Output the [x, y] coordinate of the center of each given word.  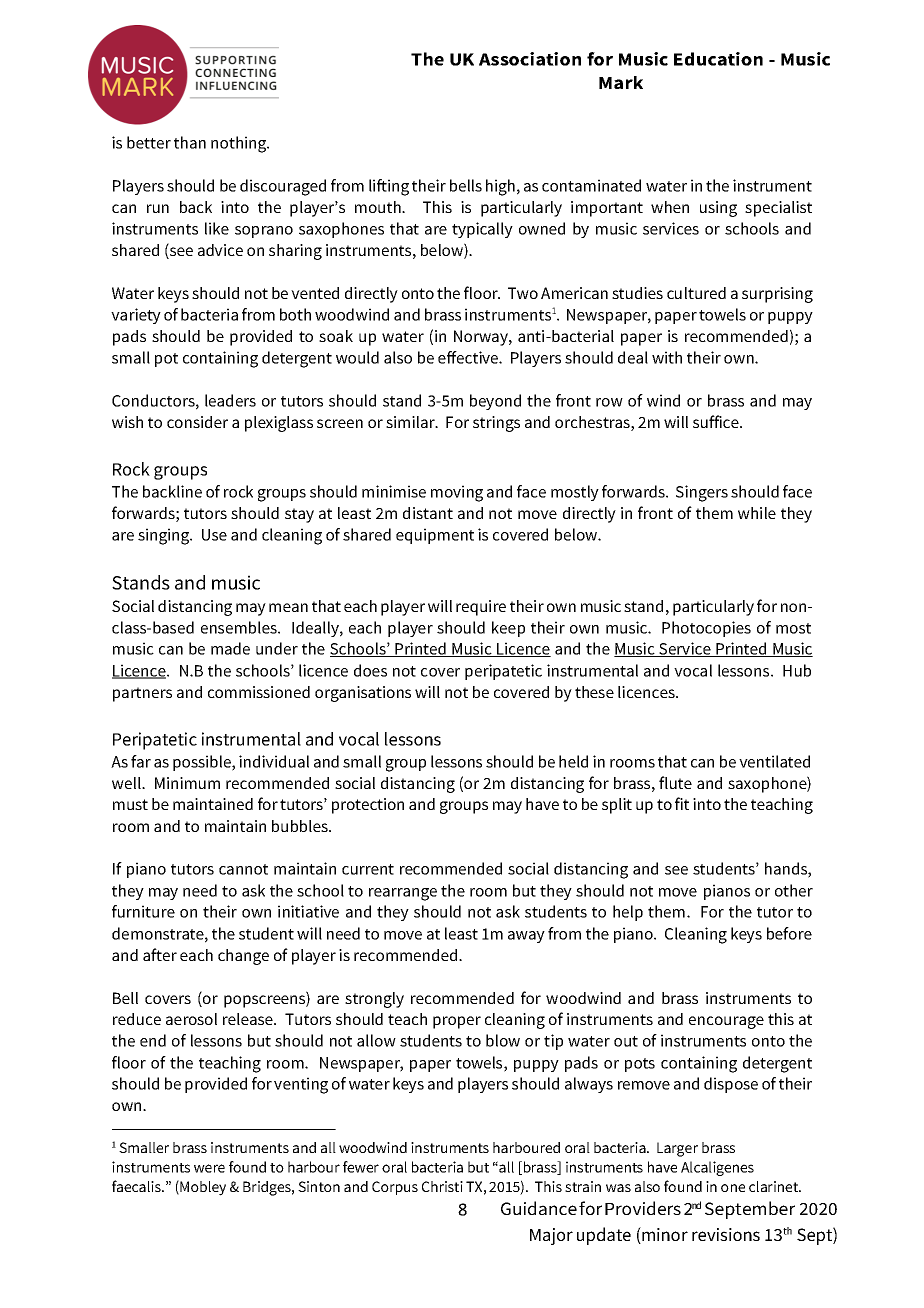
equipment [435, 536]
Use [214, 535]
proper [457, 1022]
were [209, 1168]
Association [530, 59]
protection [368, 806]
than [190, 142]
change [243, 957]
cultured [696, 293]
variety [136, 316]
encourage [726, 1022]
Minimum [187, 783]
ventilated [774, 761]
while [757, 513]
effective [469, 357]
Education [718, 59]
